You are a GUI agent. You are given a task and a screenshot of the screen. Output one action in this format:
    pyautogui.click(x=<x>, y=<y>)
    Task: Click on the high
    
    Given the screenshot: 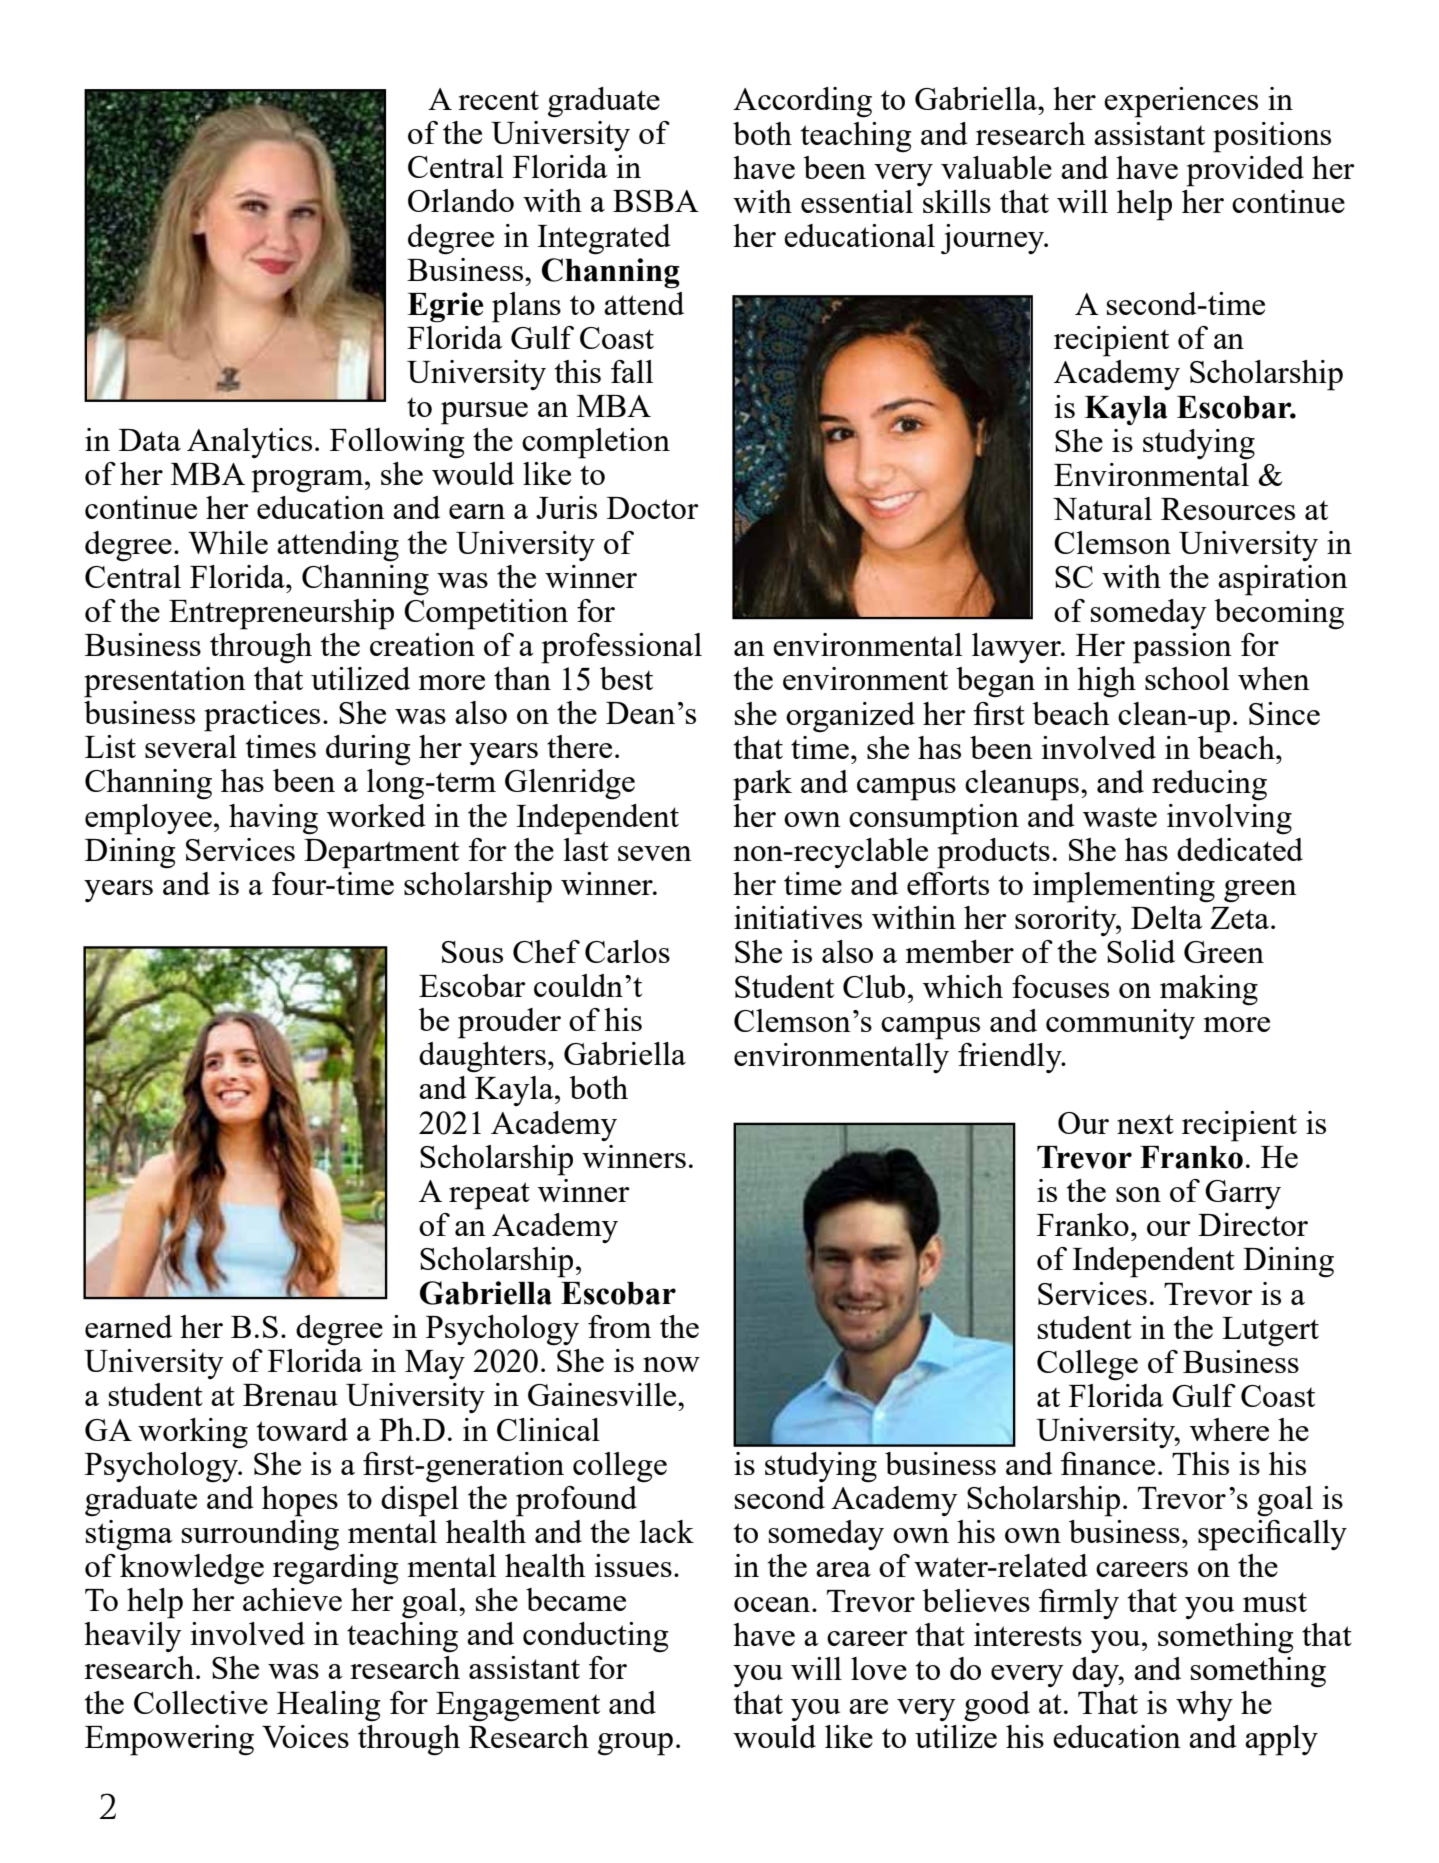 What is the action you would take?
    pyautogui.click(x=1106, y=682)
